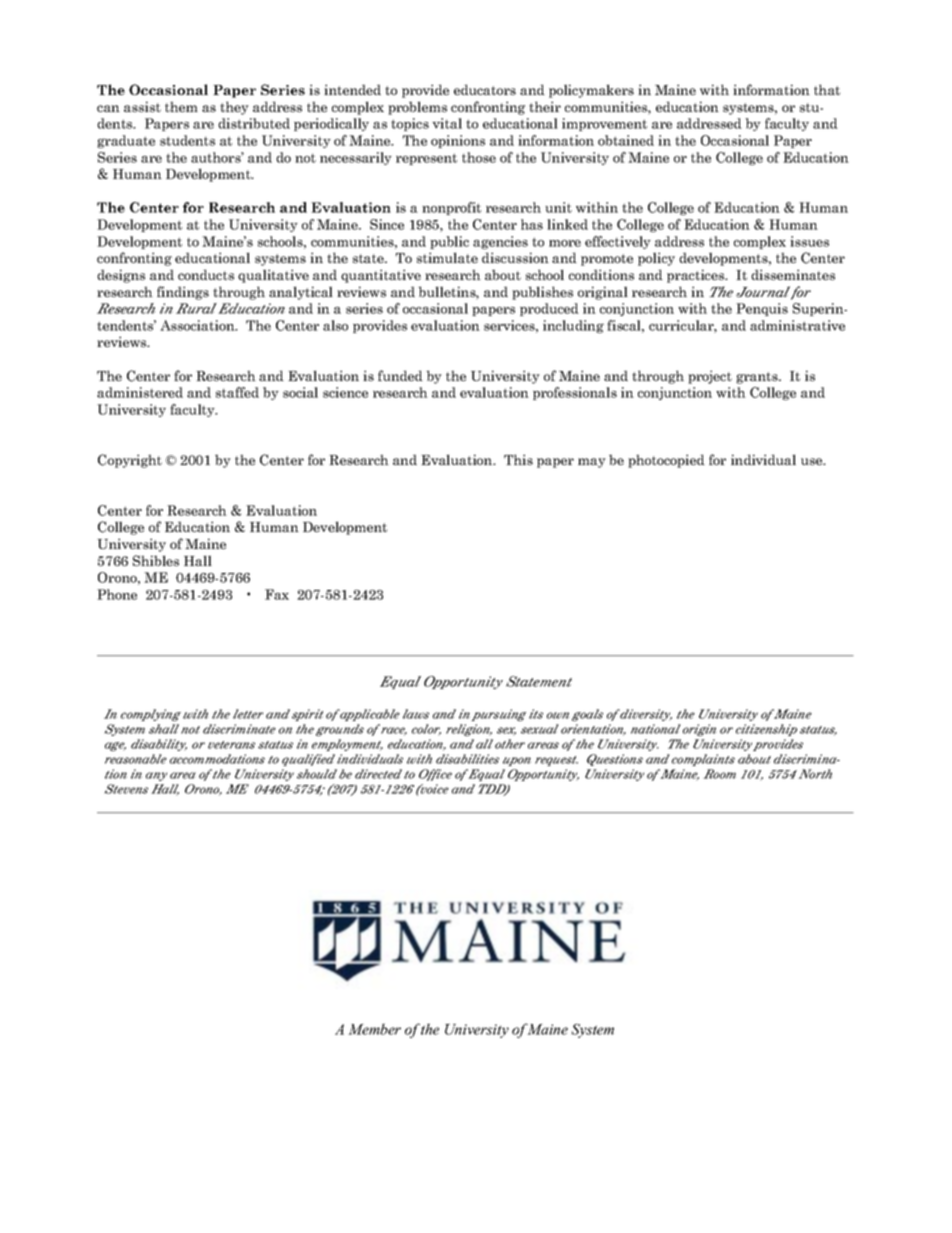  I want to click on Phone, so click(117, 594).
